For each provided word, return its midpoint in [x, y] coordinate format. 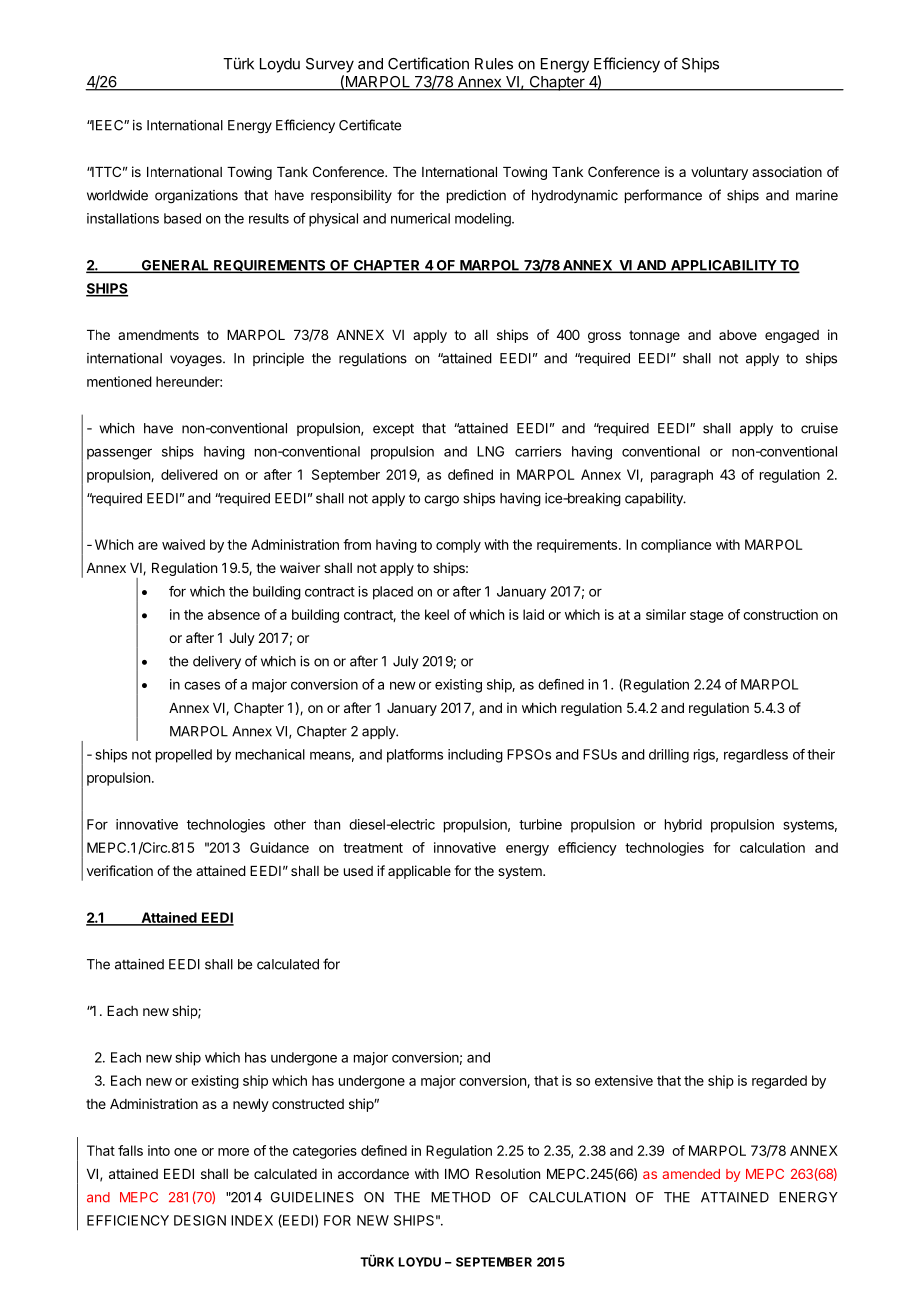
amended [691, 1174]
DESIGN [200, 1220]
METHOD [460, 1197]
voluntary [719, 173]
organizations [196, 197]
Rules [494, 64]
